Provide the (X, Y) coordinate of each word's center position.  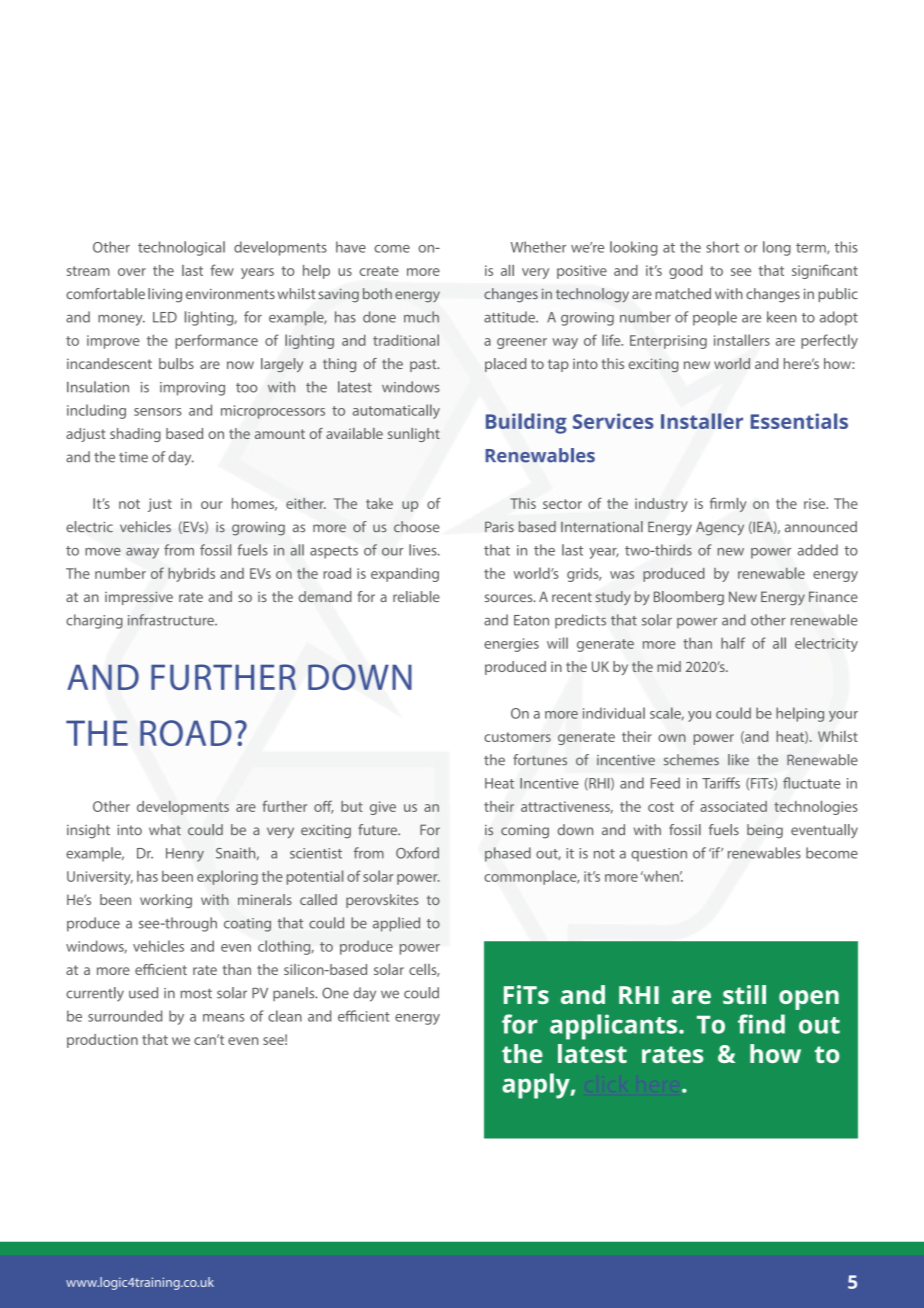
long (777, 248)
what (165, 830)
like (738, 760)
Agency (720, 529)
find (761, 1024)
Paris (499, 527)
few (222, 270)
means (223, 1018)
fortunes (540, 760)
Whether (538, 247)
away (142, 553)
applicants (613, 1027)
